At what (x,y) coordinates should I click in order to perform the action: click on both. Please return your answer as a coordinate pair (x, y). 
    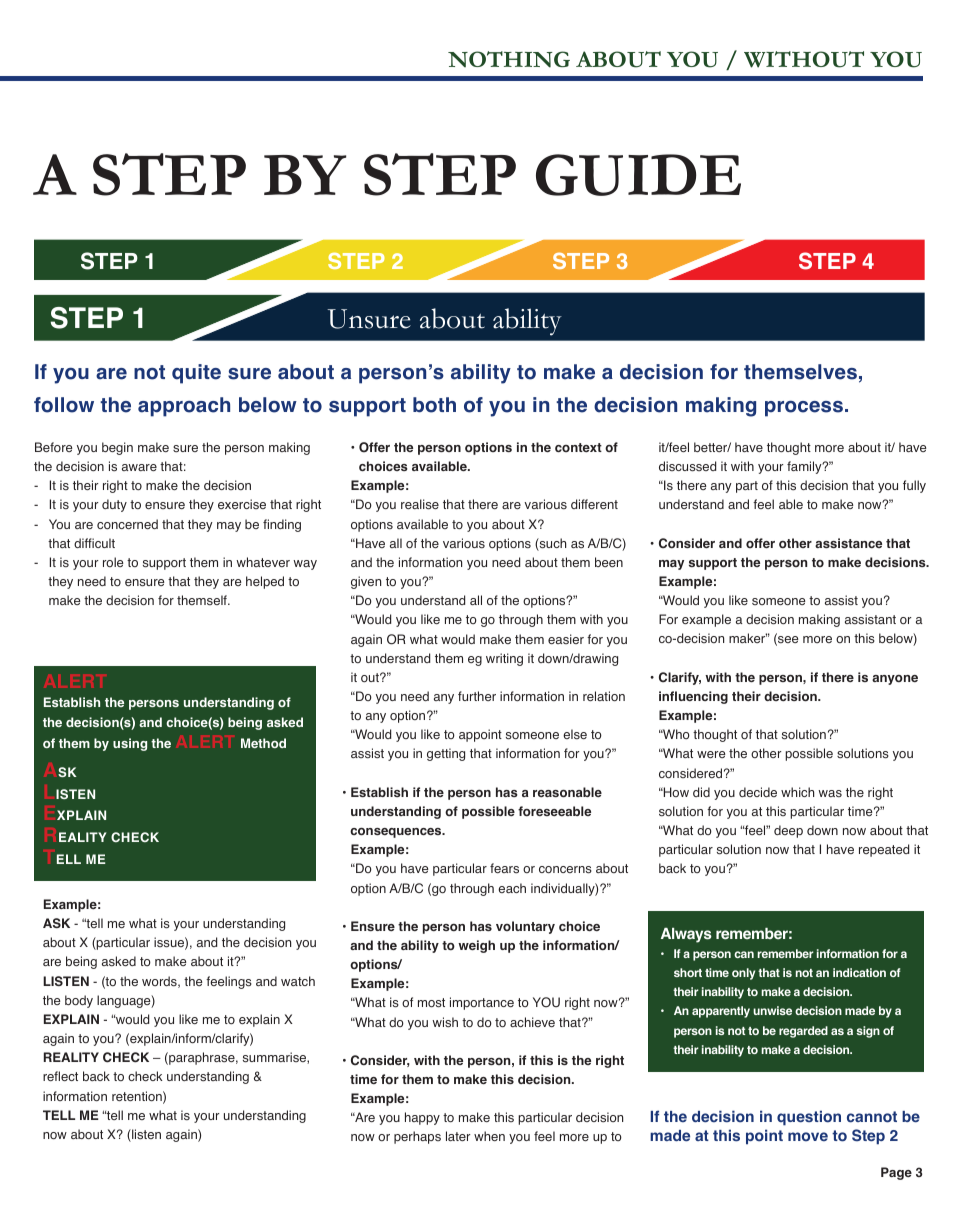
    Looking at the image, I should click on (434, 405).
